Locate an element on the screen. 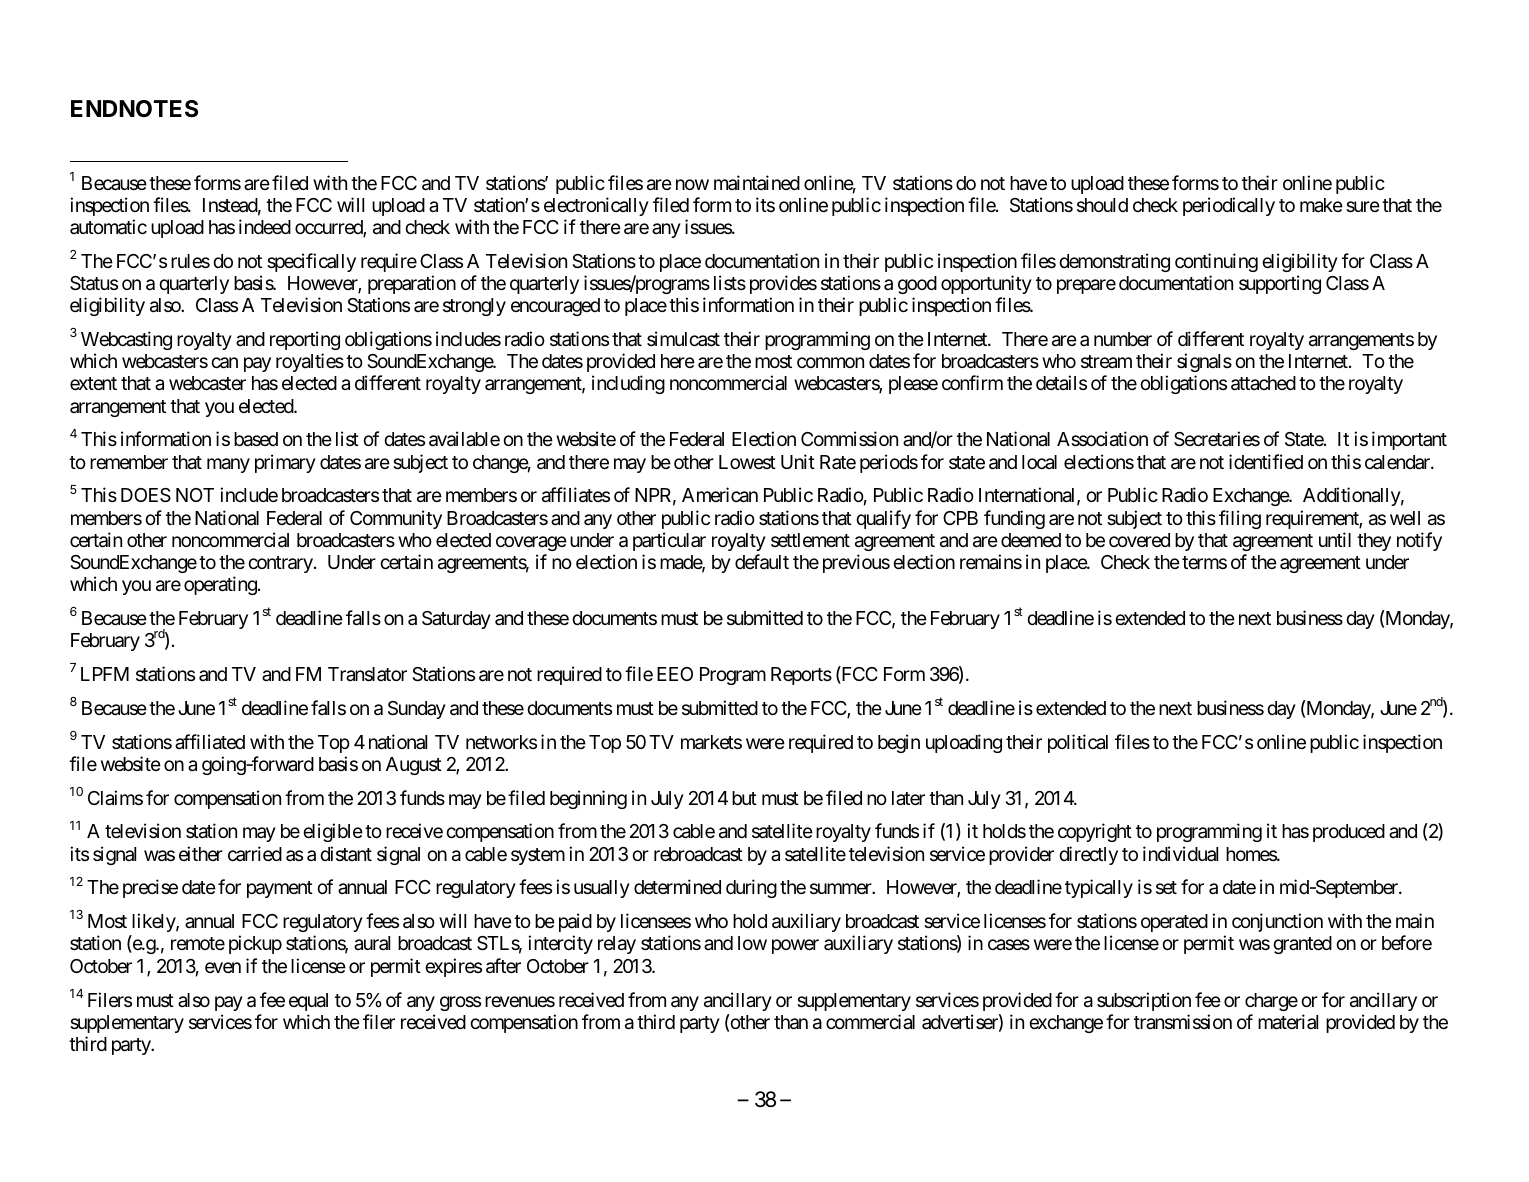 The width and height of the screenshot is (1529, 1182). default is located at coordinates (762, 562).
